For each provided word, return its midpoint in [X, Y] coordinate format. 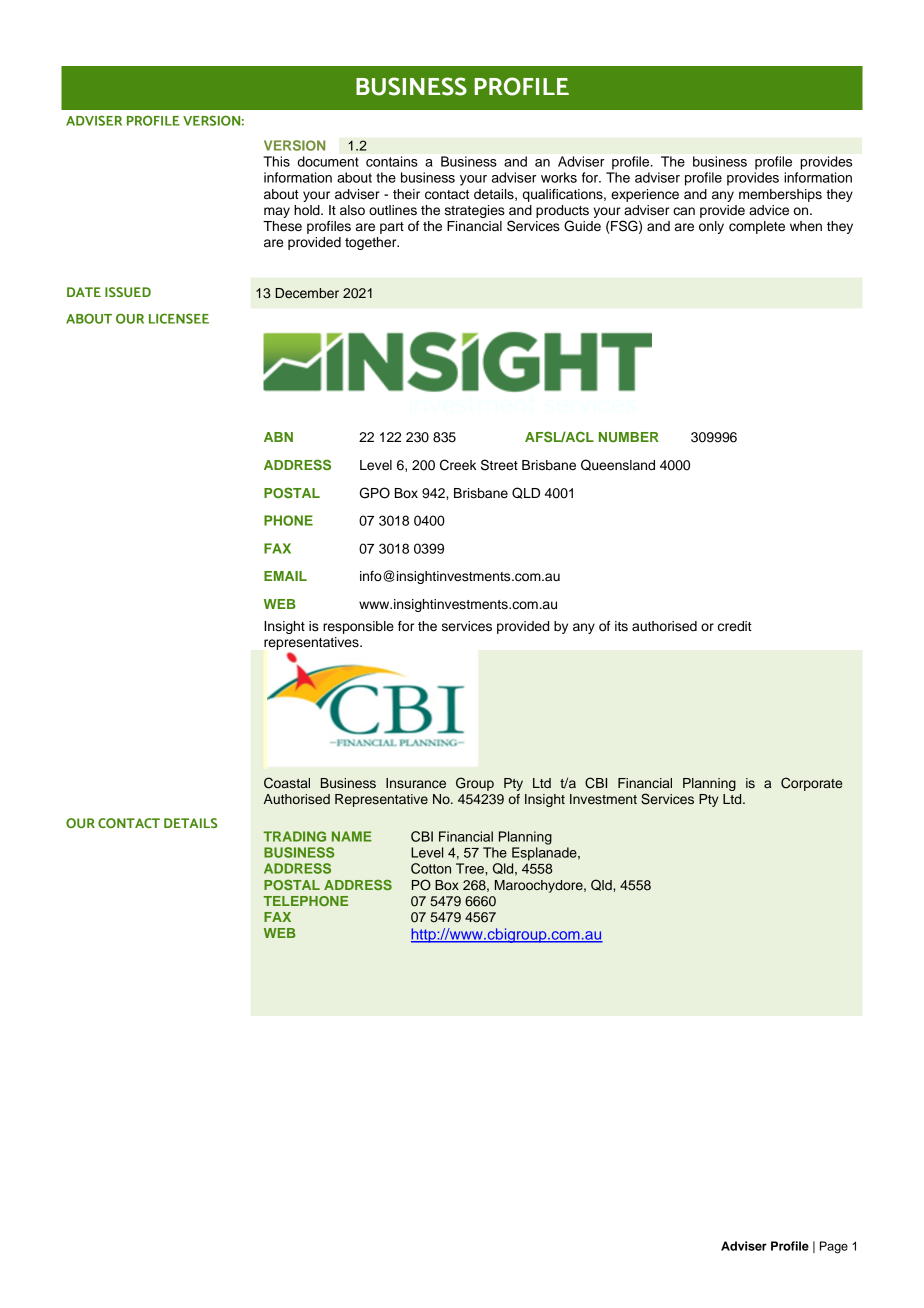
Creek [458, 465]
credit [735, 626]
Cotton [431, 868]
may [277, 212]
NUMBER [629, 437]
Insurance [416, 783]
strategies [475, 211]
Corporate [811, 784]
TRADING [294, 836]
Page [834, 1247]
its [621, 626]
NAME [352, 836]
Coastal [287, 783]
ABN [278, 437]
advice [769, 210]
